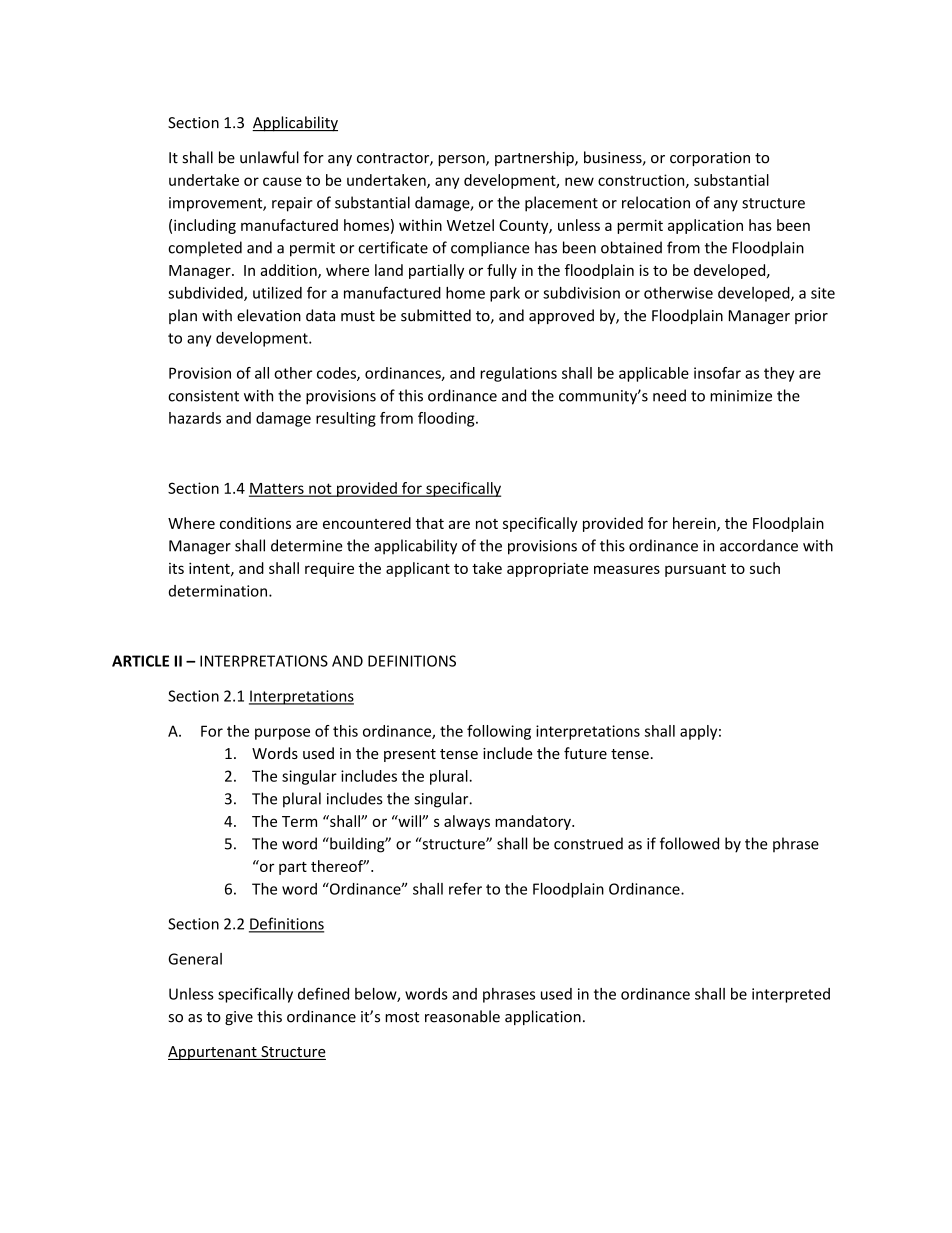 This screenshot has height=1233, width=952. I want to click on cause, so click(282, 181).
